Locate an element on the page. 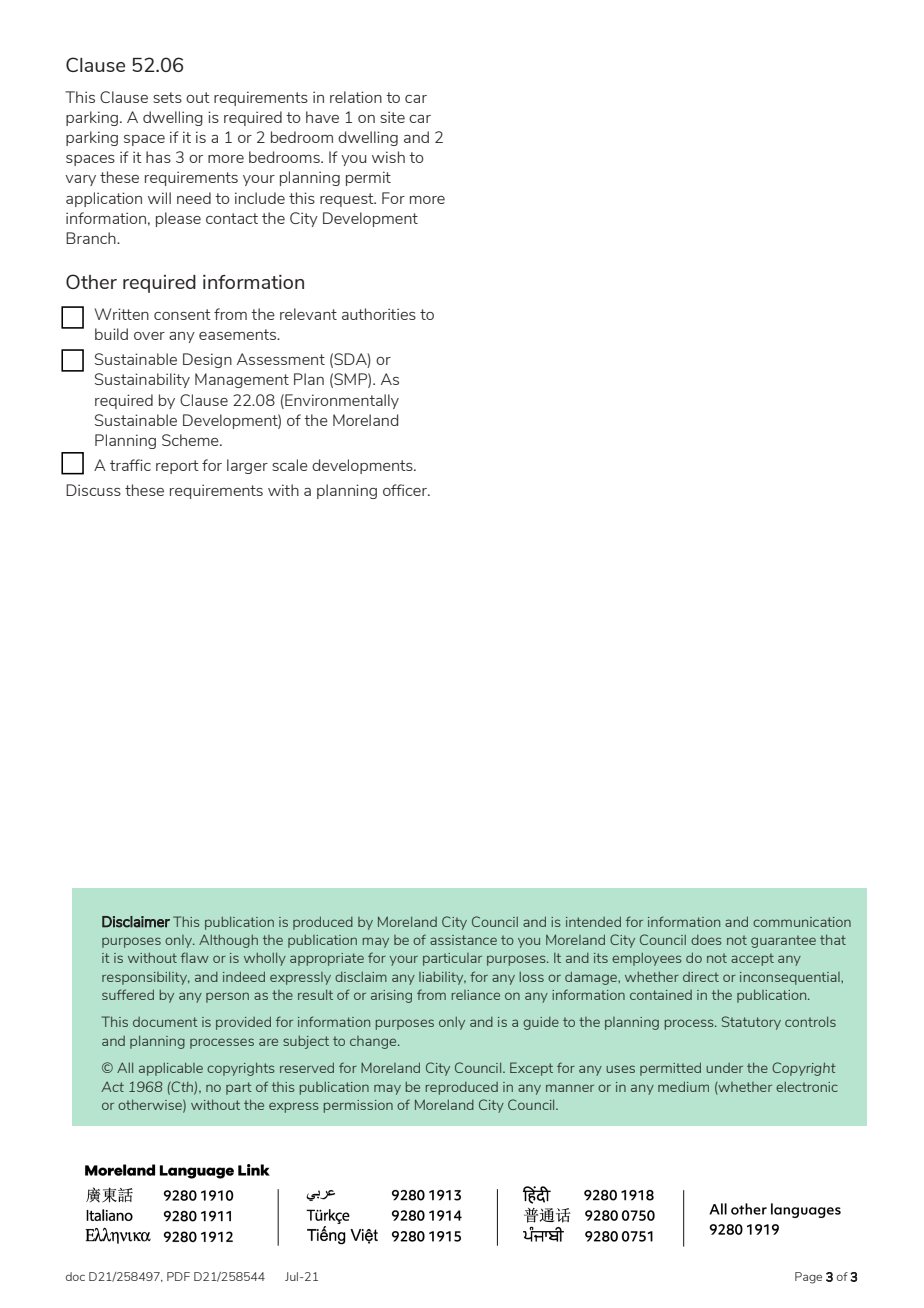 The width and height of the page is (924, 1308). liability is located at coordinates (442, 978).
